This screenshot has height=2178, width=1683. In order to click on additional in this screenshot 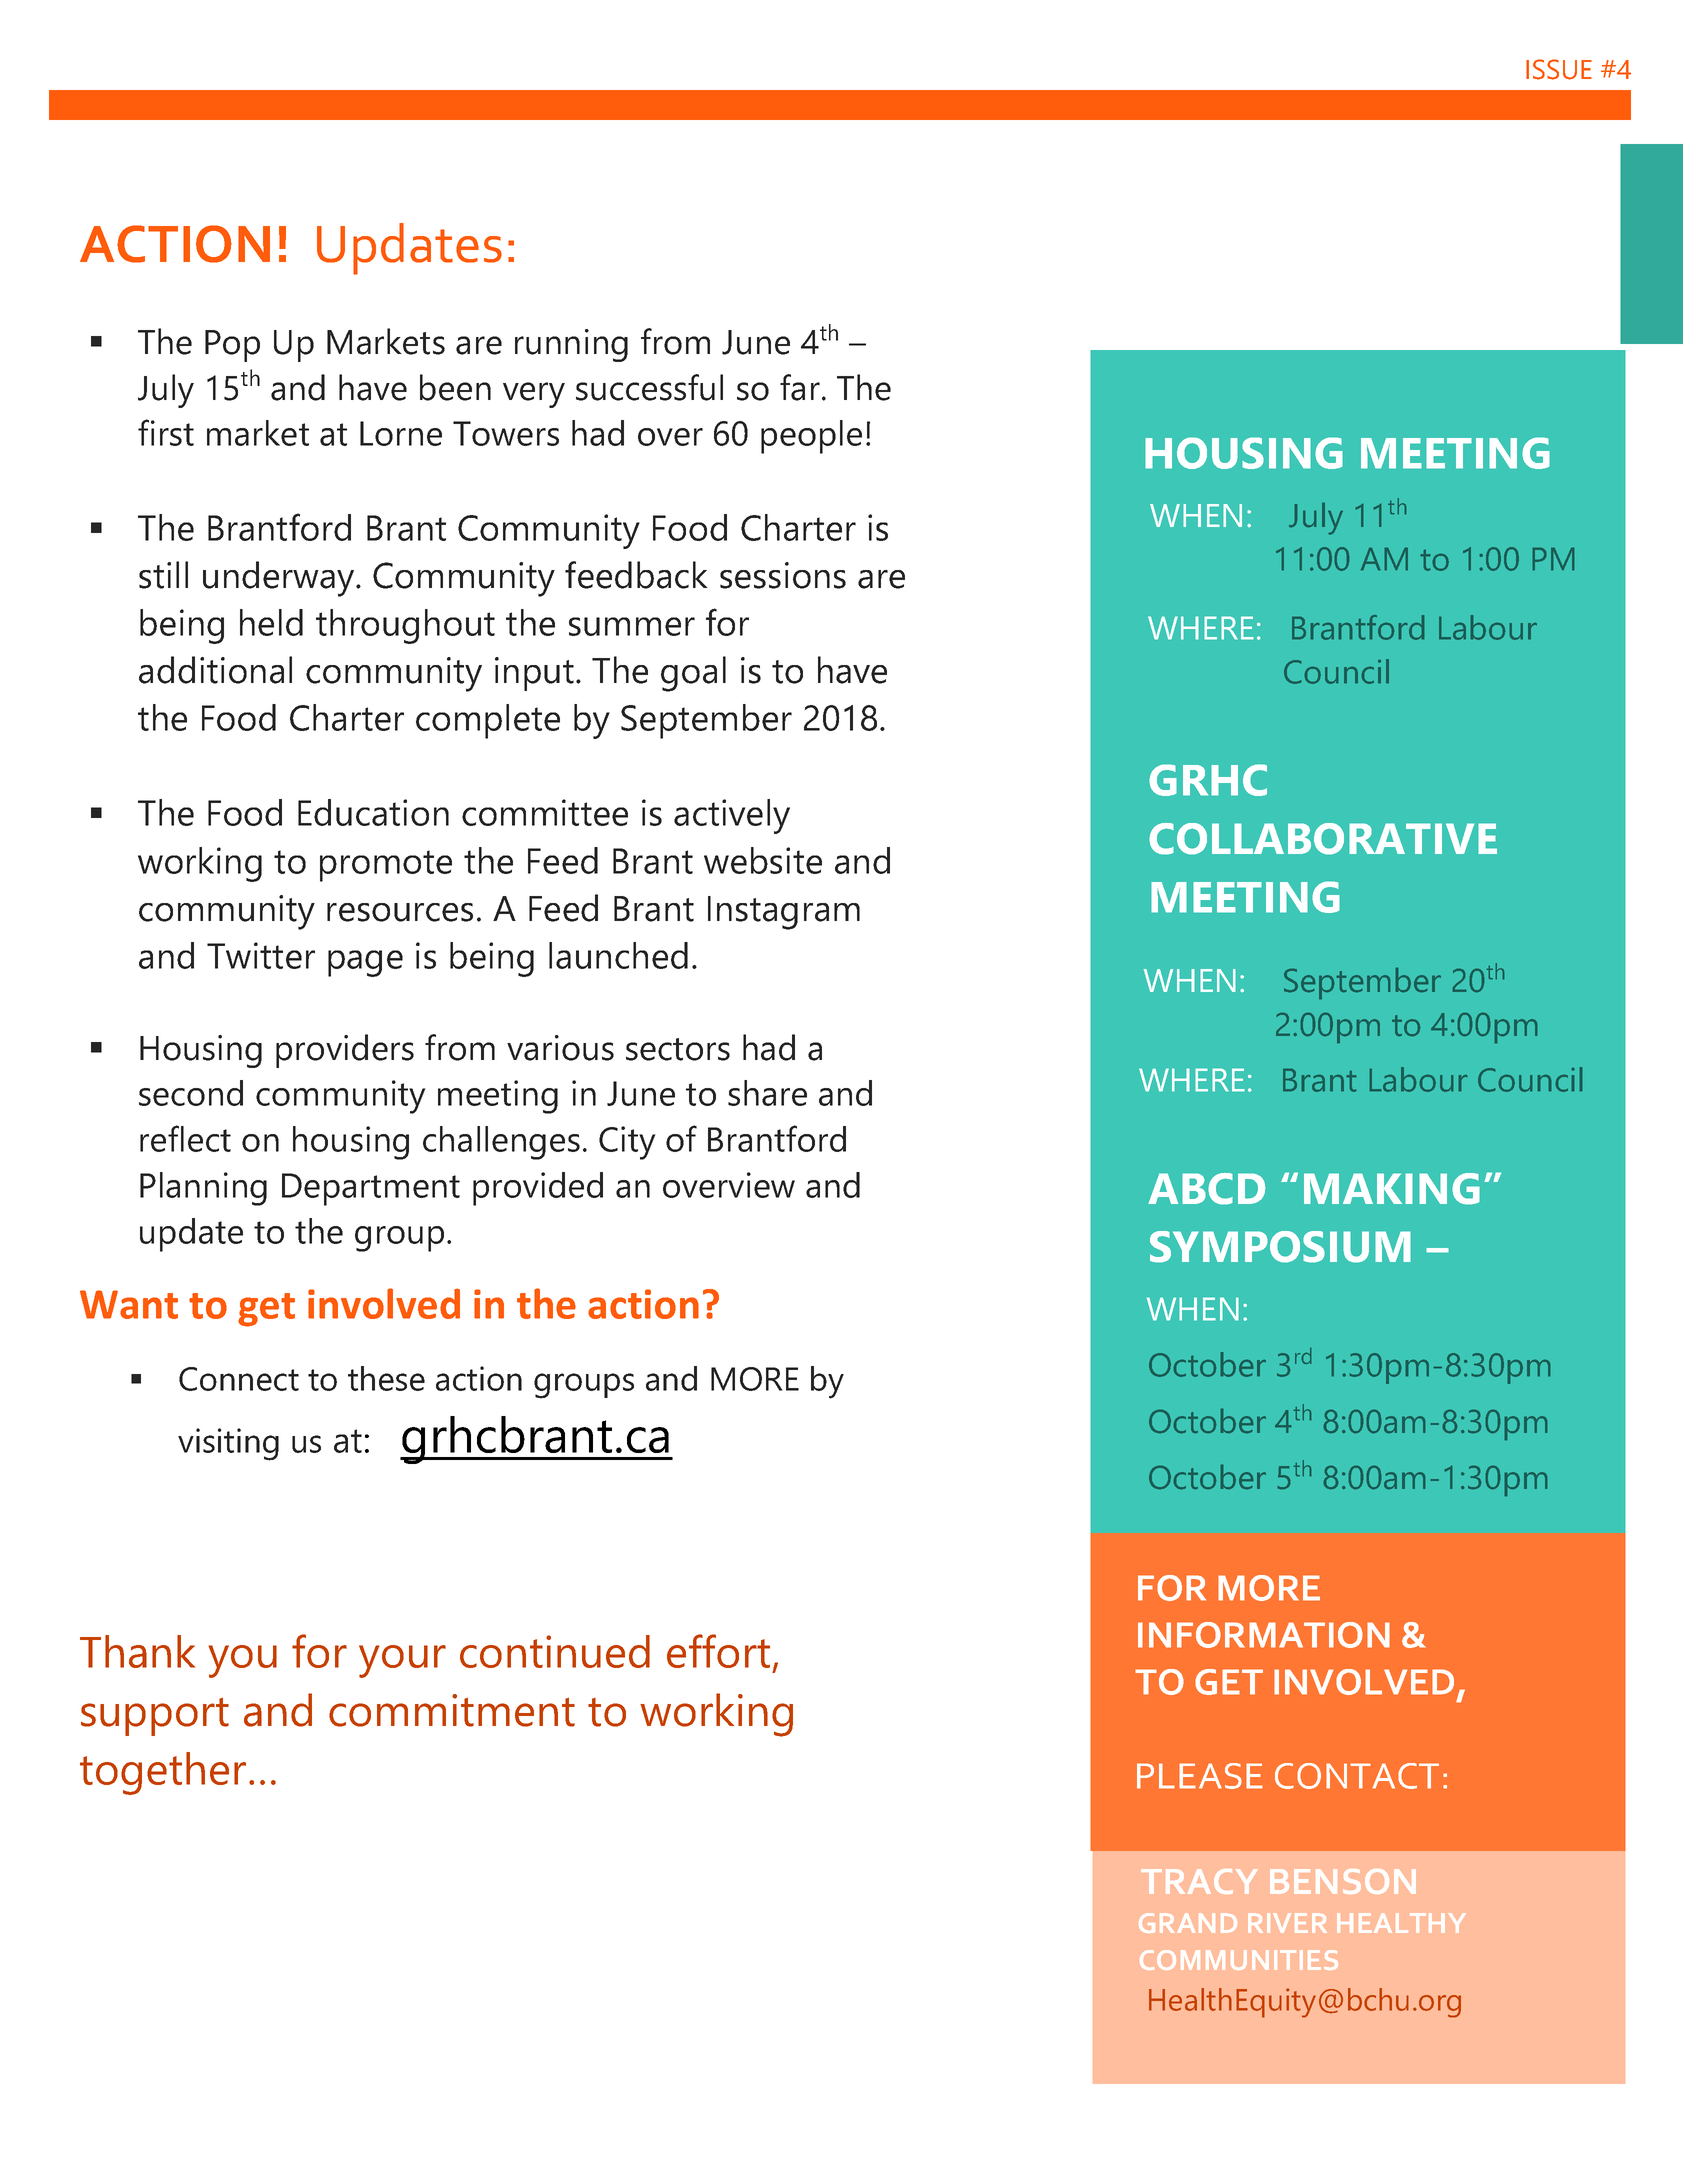, I will do `click(215, 670)`.
